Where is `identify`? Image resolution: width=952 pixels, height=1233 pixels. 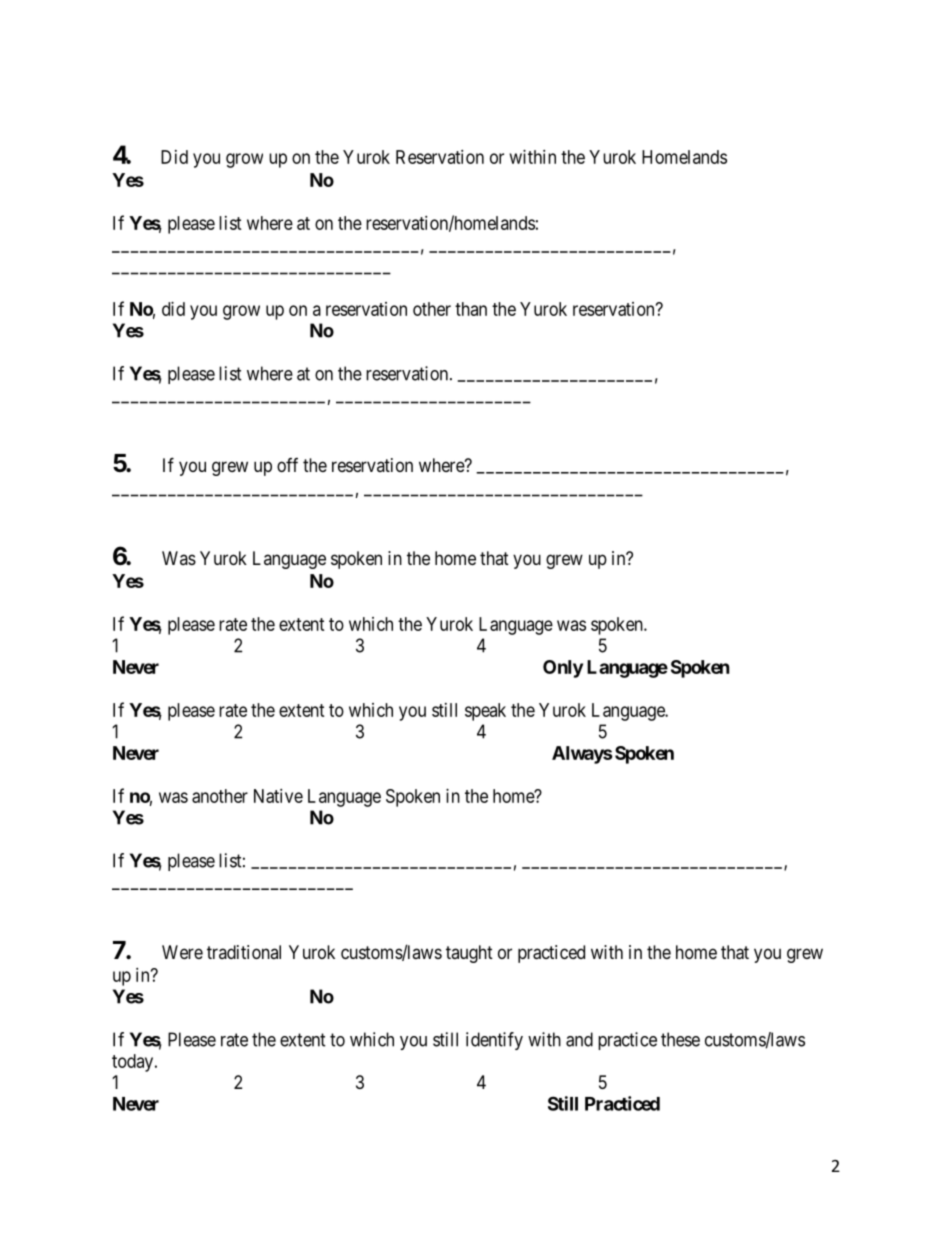 identify is located at coordinates (494, 1041).
